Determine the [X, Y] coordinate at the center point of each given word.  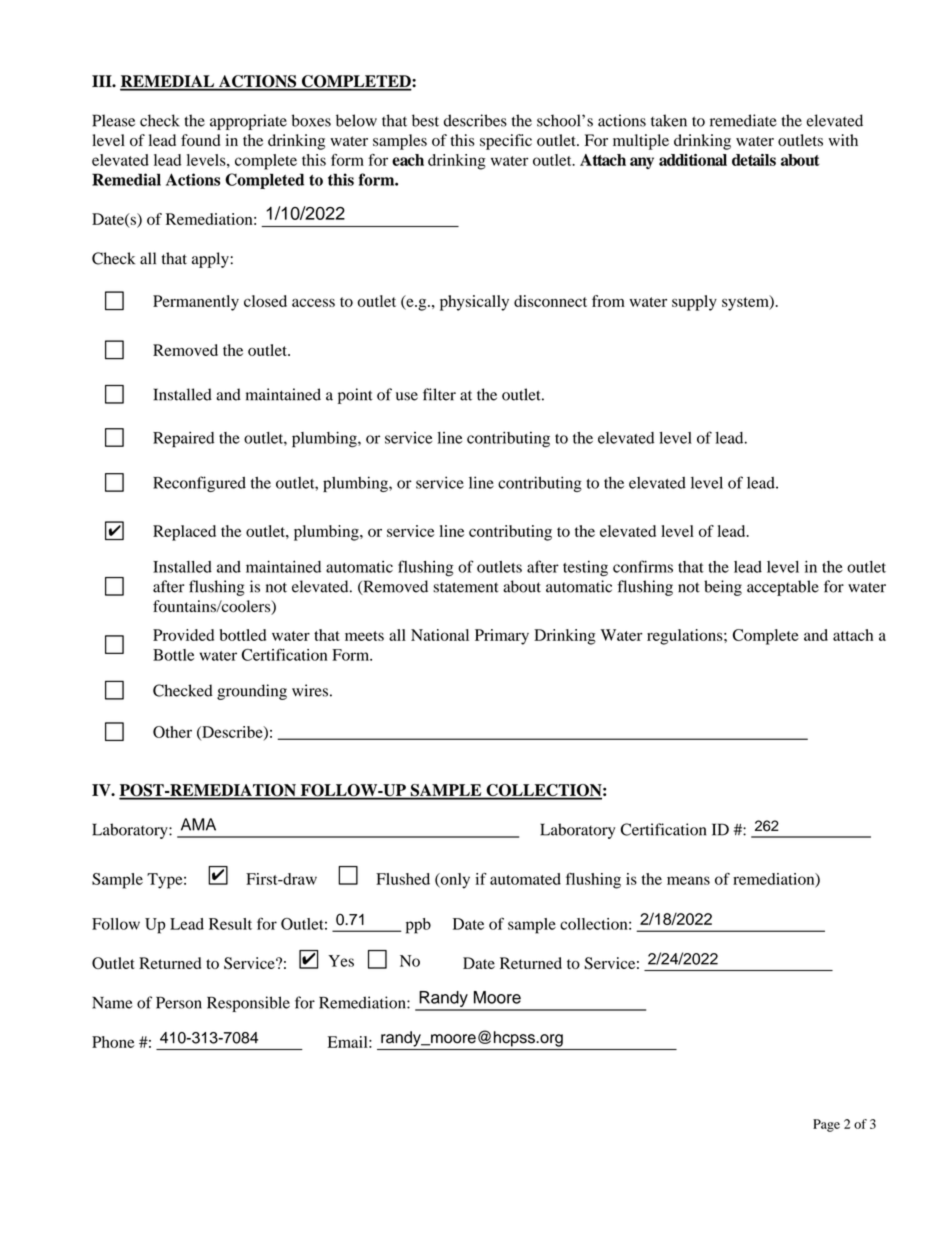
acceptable [783, 588]
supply [694, 303]
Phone [113, 1042]
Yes [341, 961]
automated [525, 879]
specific [506, 142]
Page [826, 1125]
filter [439, 394]
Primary [502, 637]
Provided [183, 635]
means [688, 880]
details [754, 160]
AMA [198, 824]
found [200, 140]
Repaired [183, 440]
